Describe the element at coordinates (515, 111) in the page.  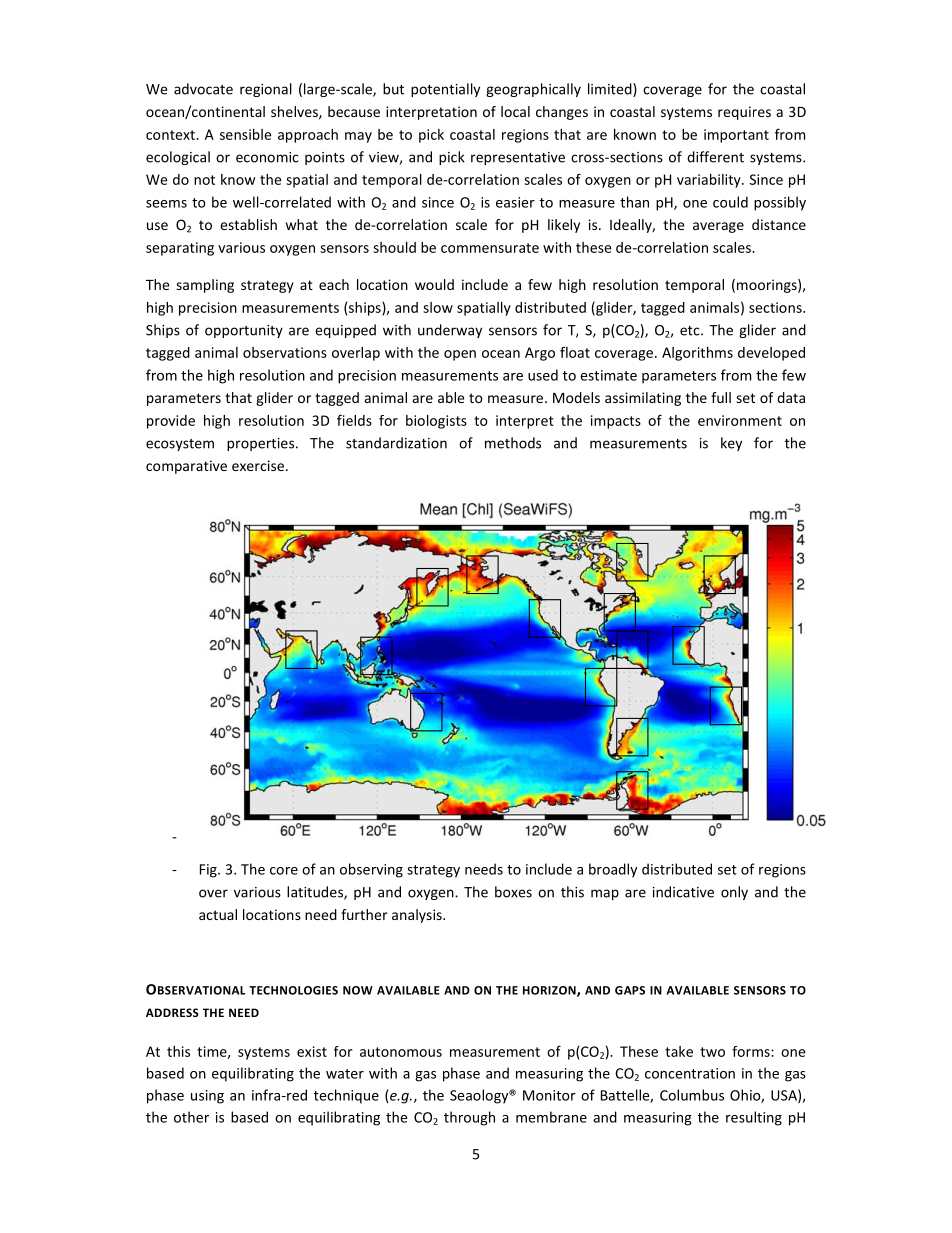
I see `local` at that location.
